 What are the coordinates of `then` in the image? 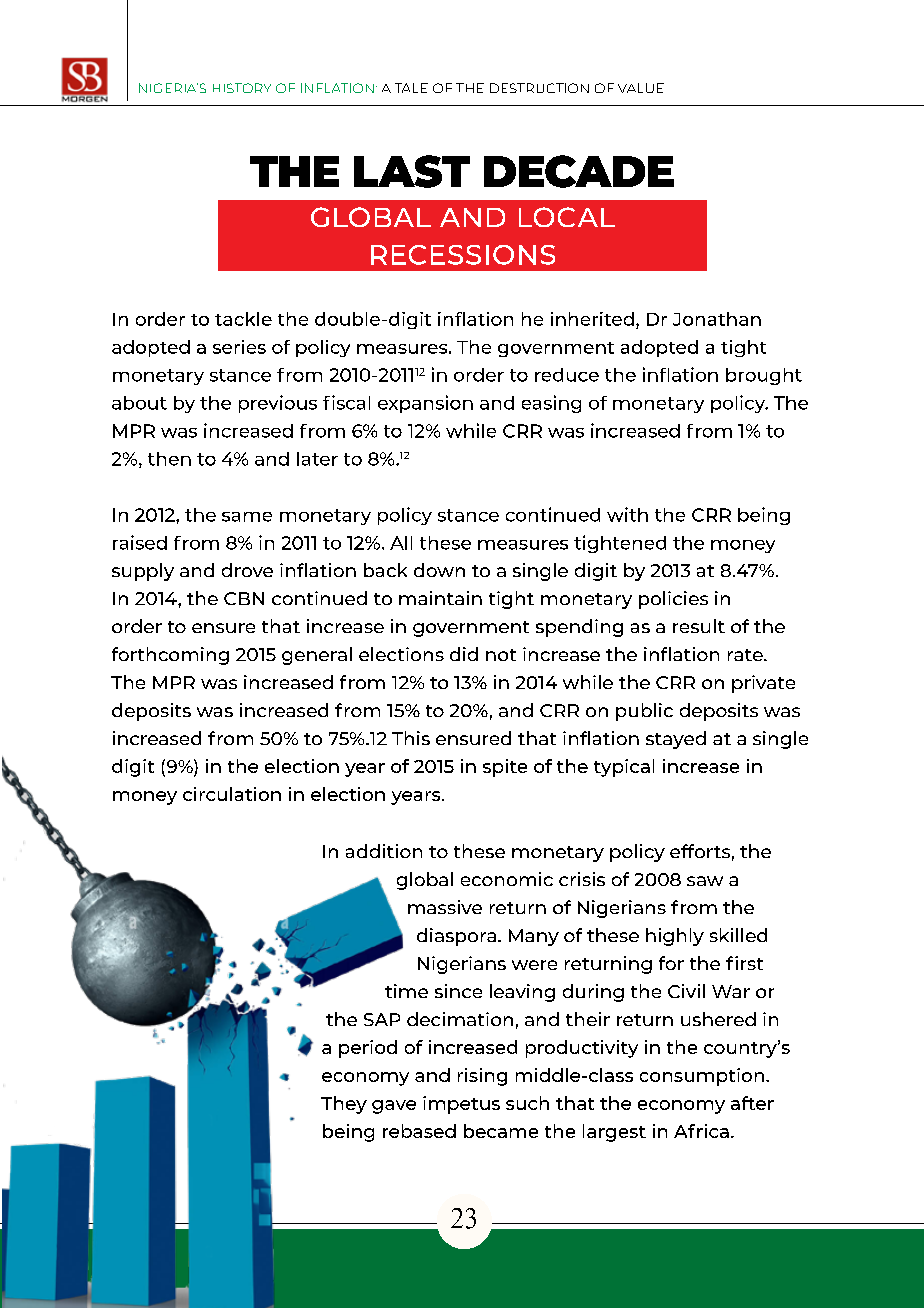 It's located at (169, 459).
